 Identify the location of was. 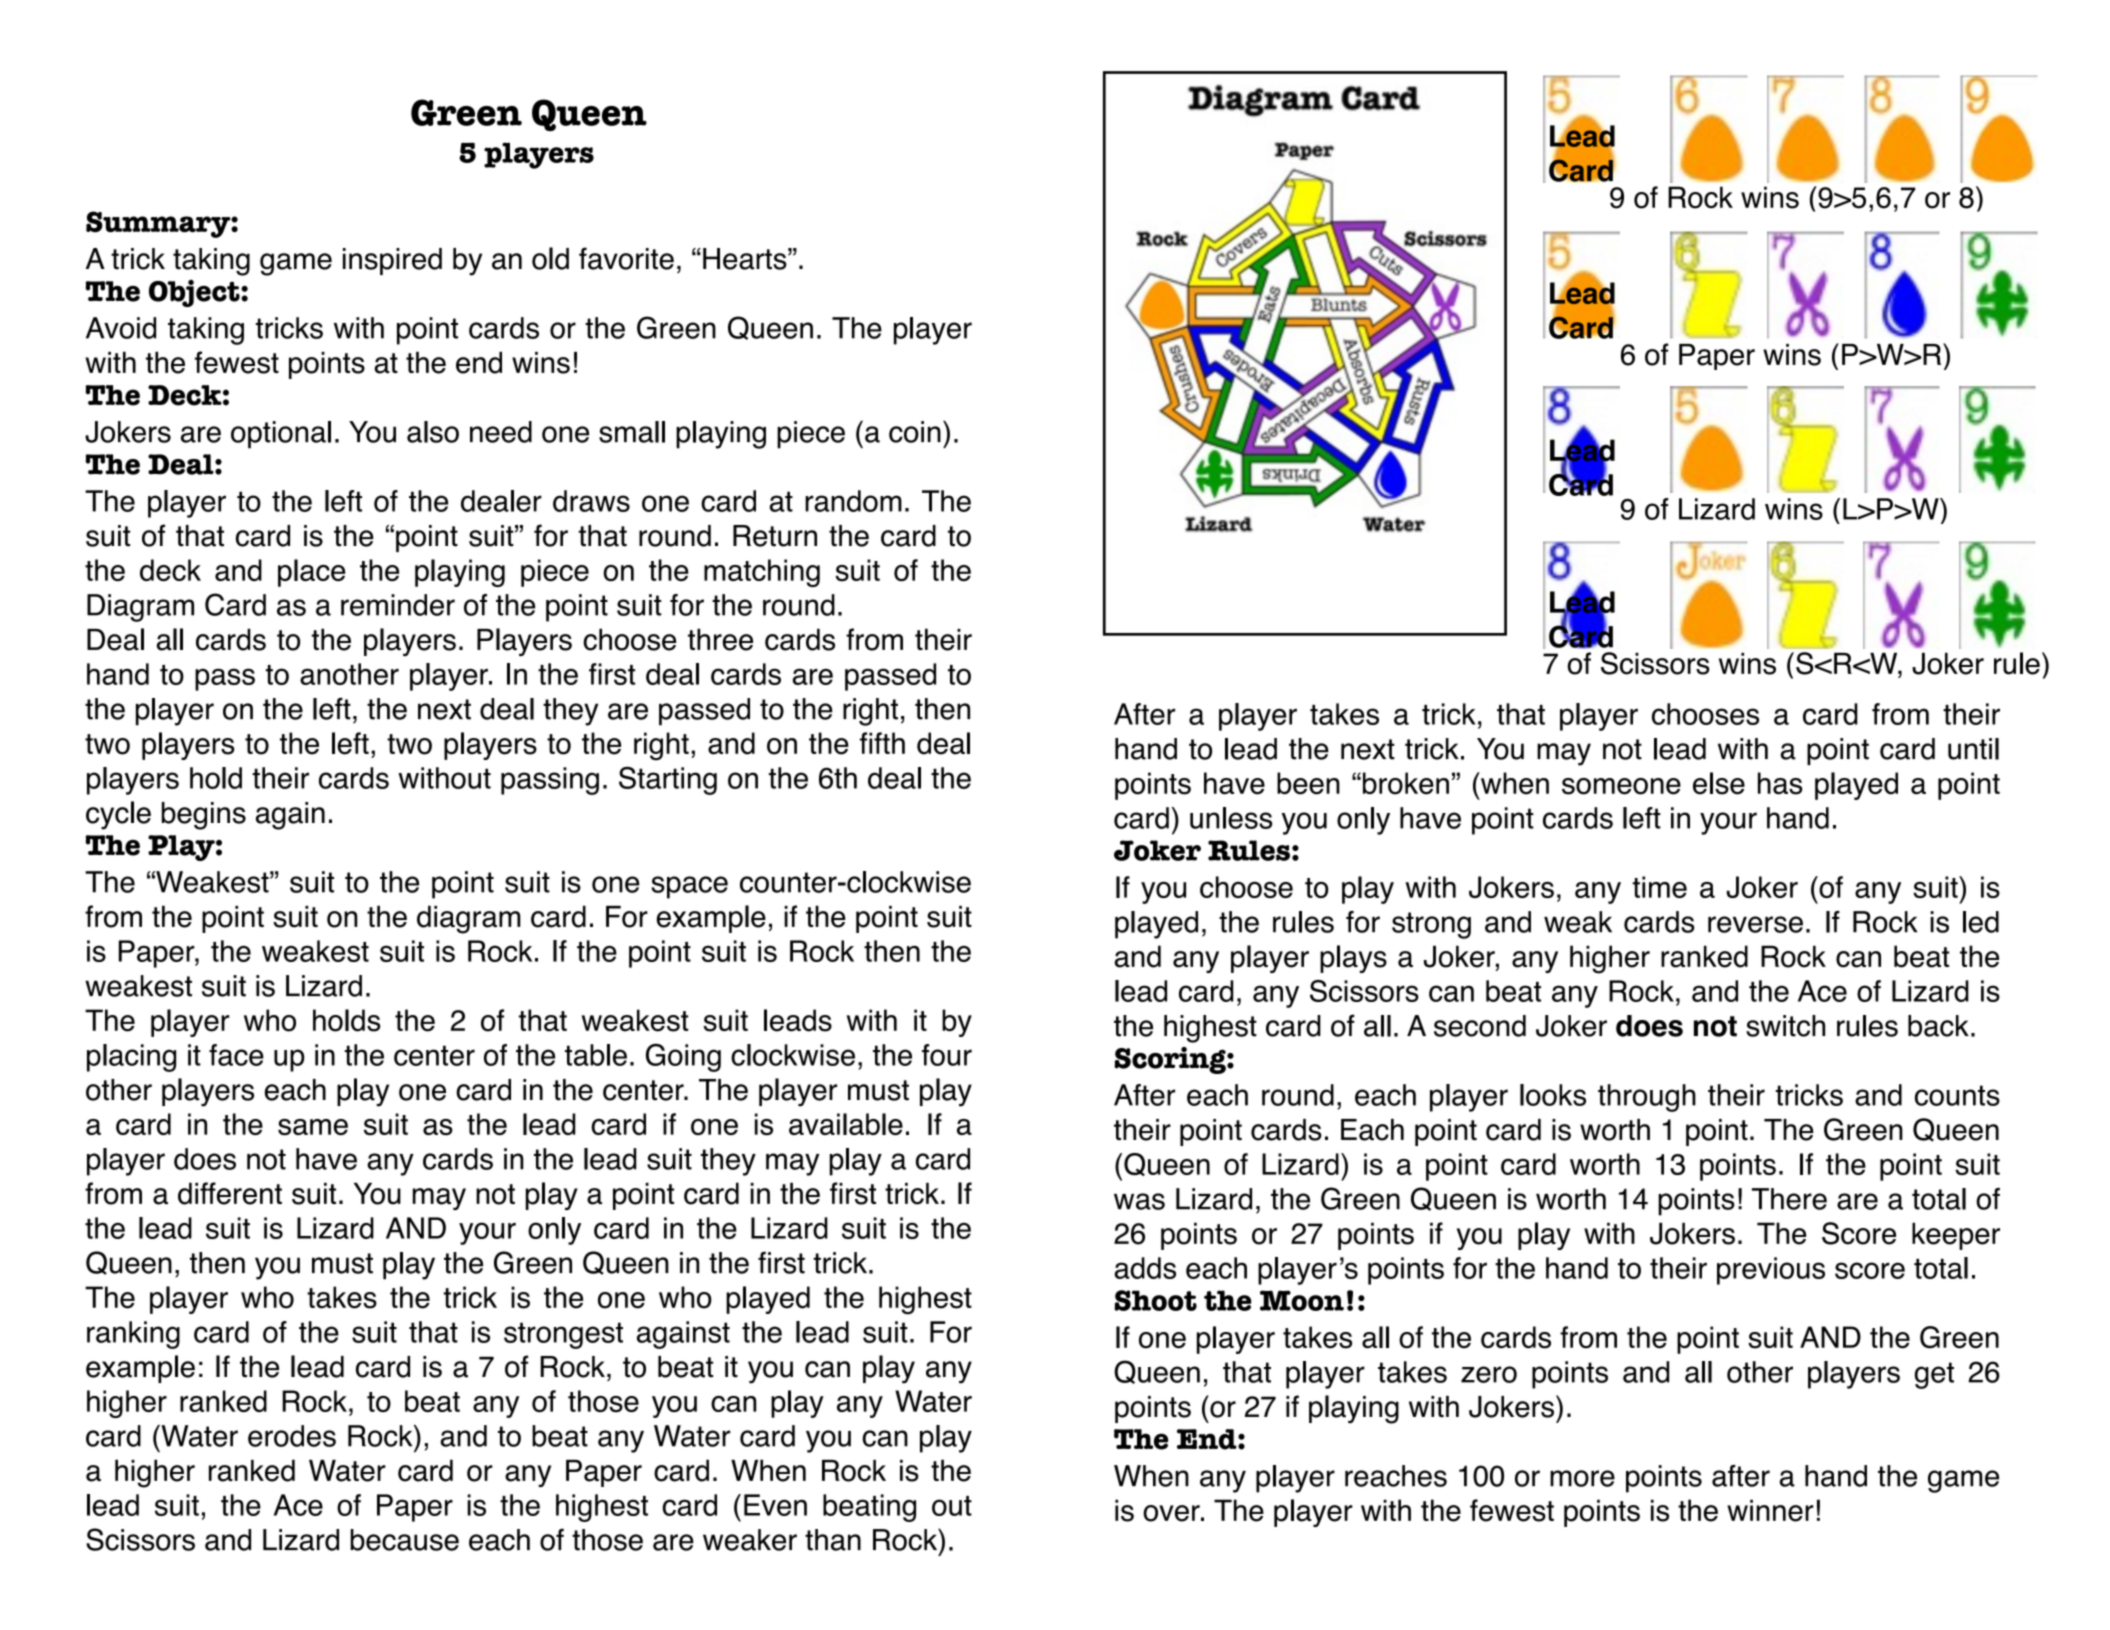
(1139, 1201).
